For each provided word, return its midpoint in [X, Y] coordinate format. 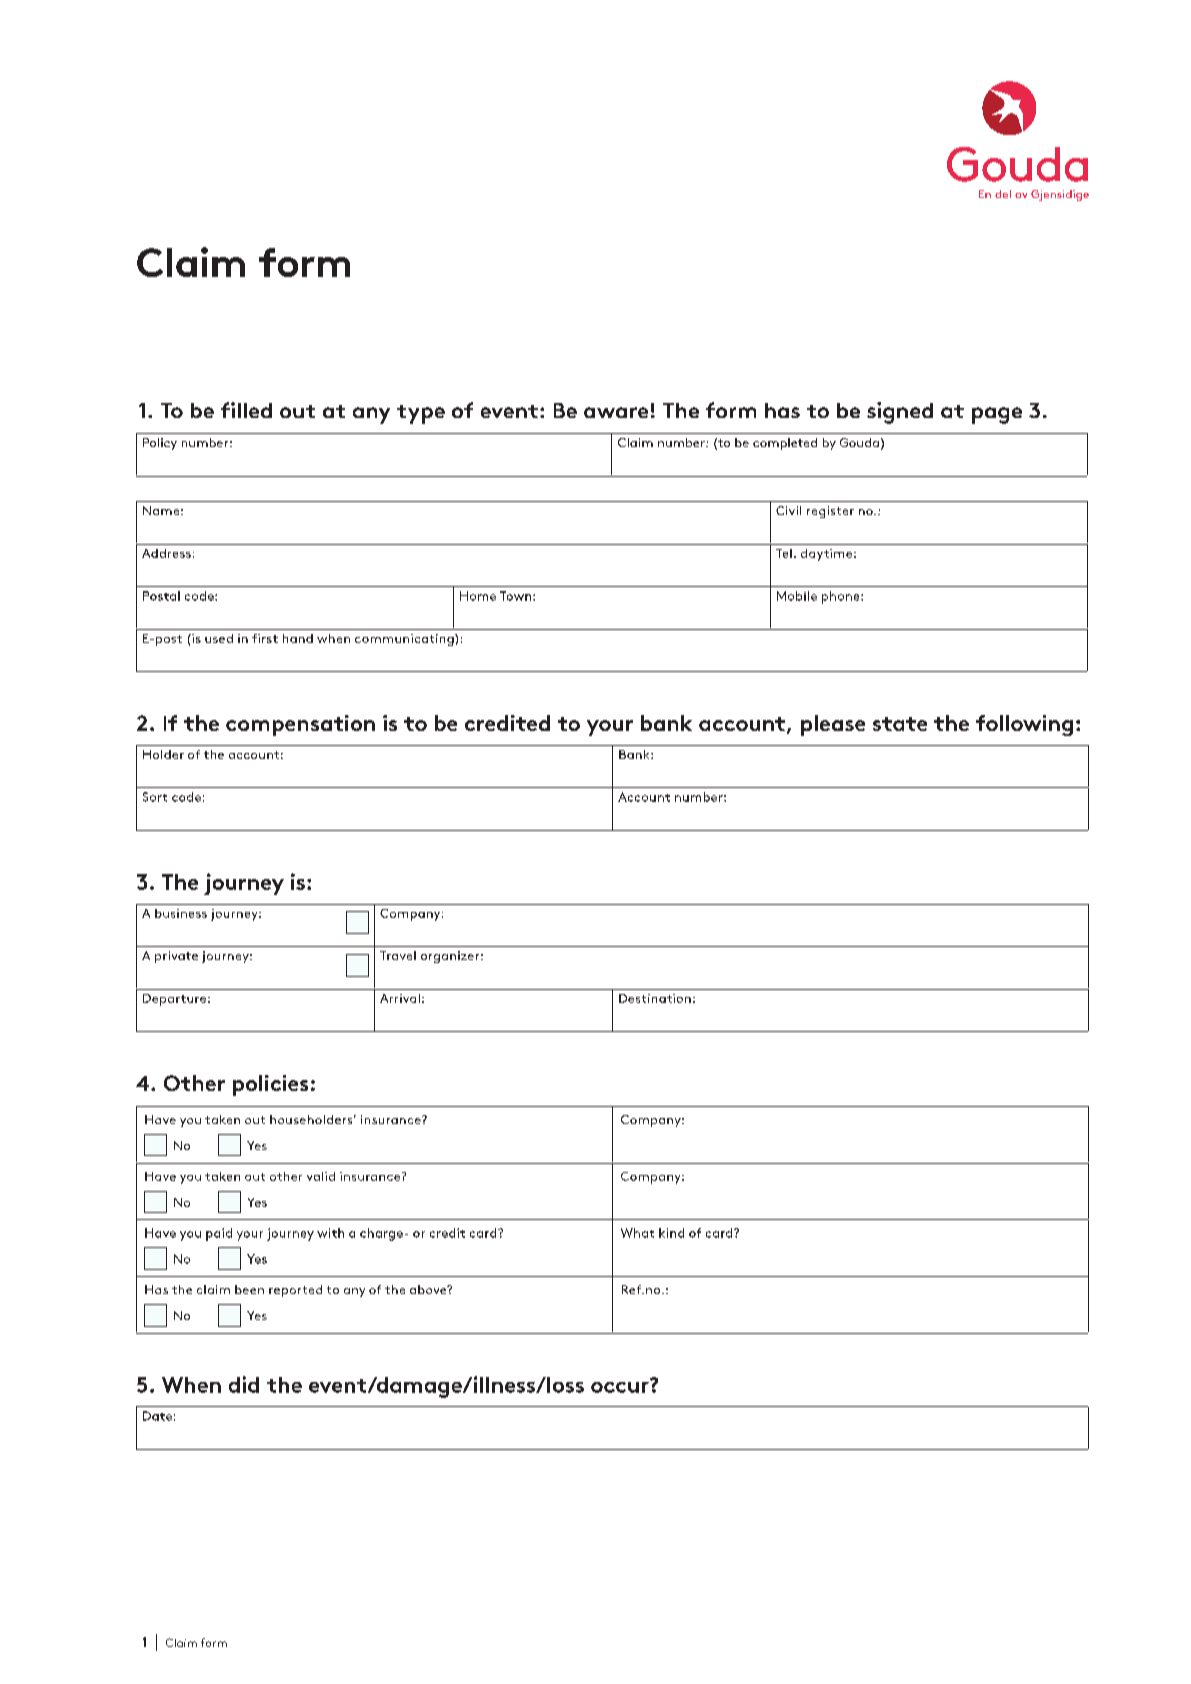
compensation [300, 725]
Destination [655, 998]
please [833, 725]
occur [621, 1386]
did [244, 1384]
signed [900, 413]
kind [671, 1233]
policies [270, 1085]
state [900, 724]
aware [616, 412]
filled [246, 410]
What [637, 1233]
